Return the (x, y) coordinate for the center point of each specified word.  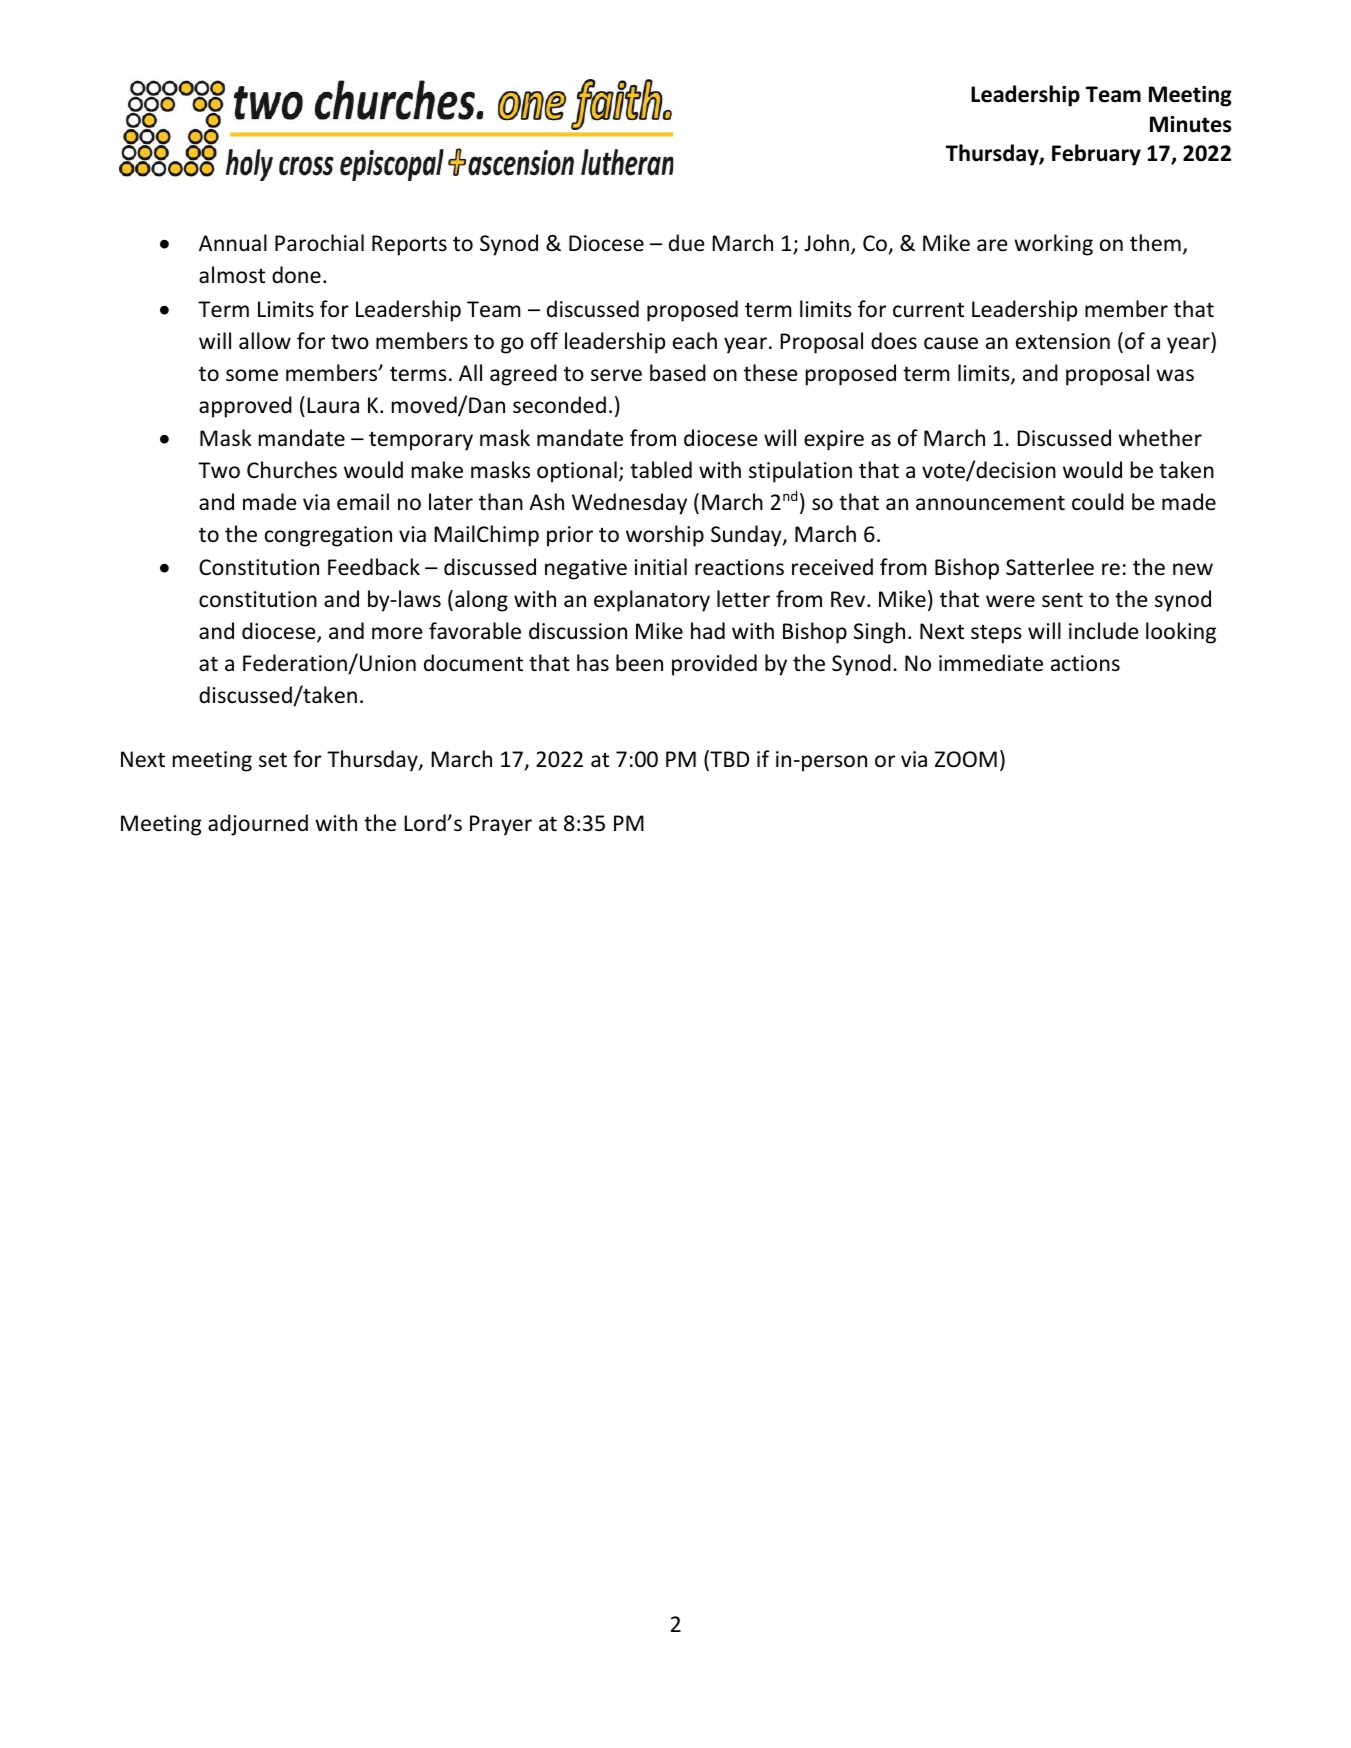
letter (743, 599)
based (678, 373)
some (252, 375)
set (273, 759)
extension (1063, 341)
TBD (728, 760)
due (687, 243)
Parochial (319, 243)
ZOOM (966, 759)
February (1096, 155)
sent (1062, 600)
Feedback (374, 567)
